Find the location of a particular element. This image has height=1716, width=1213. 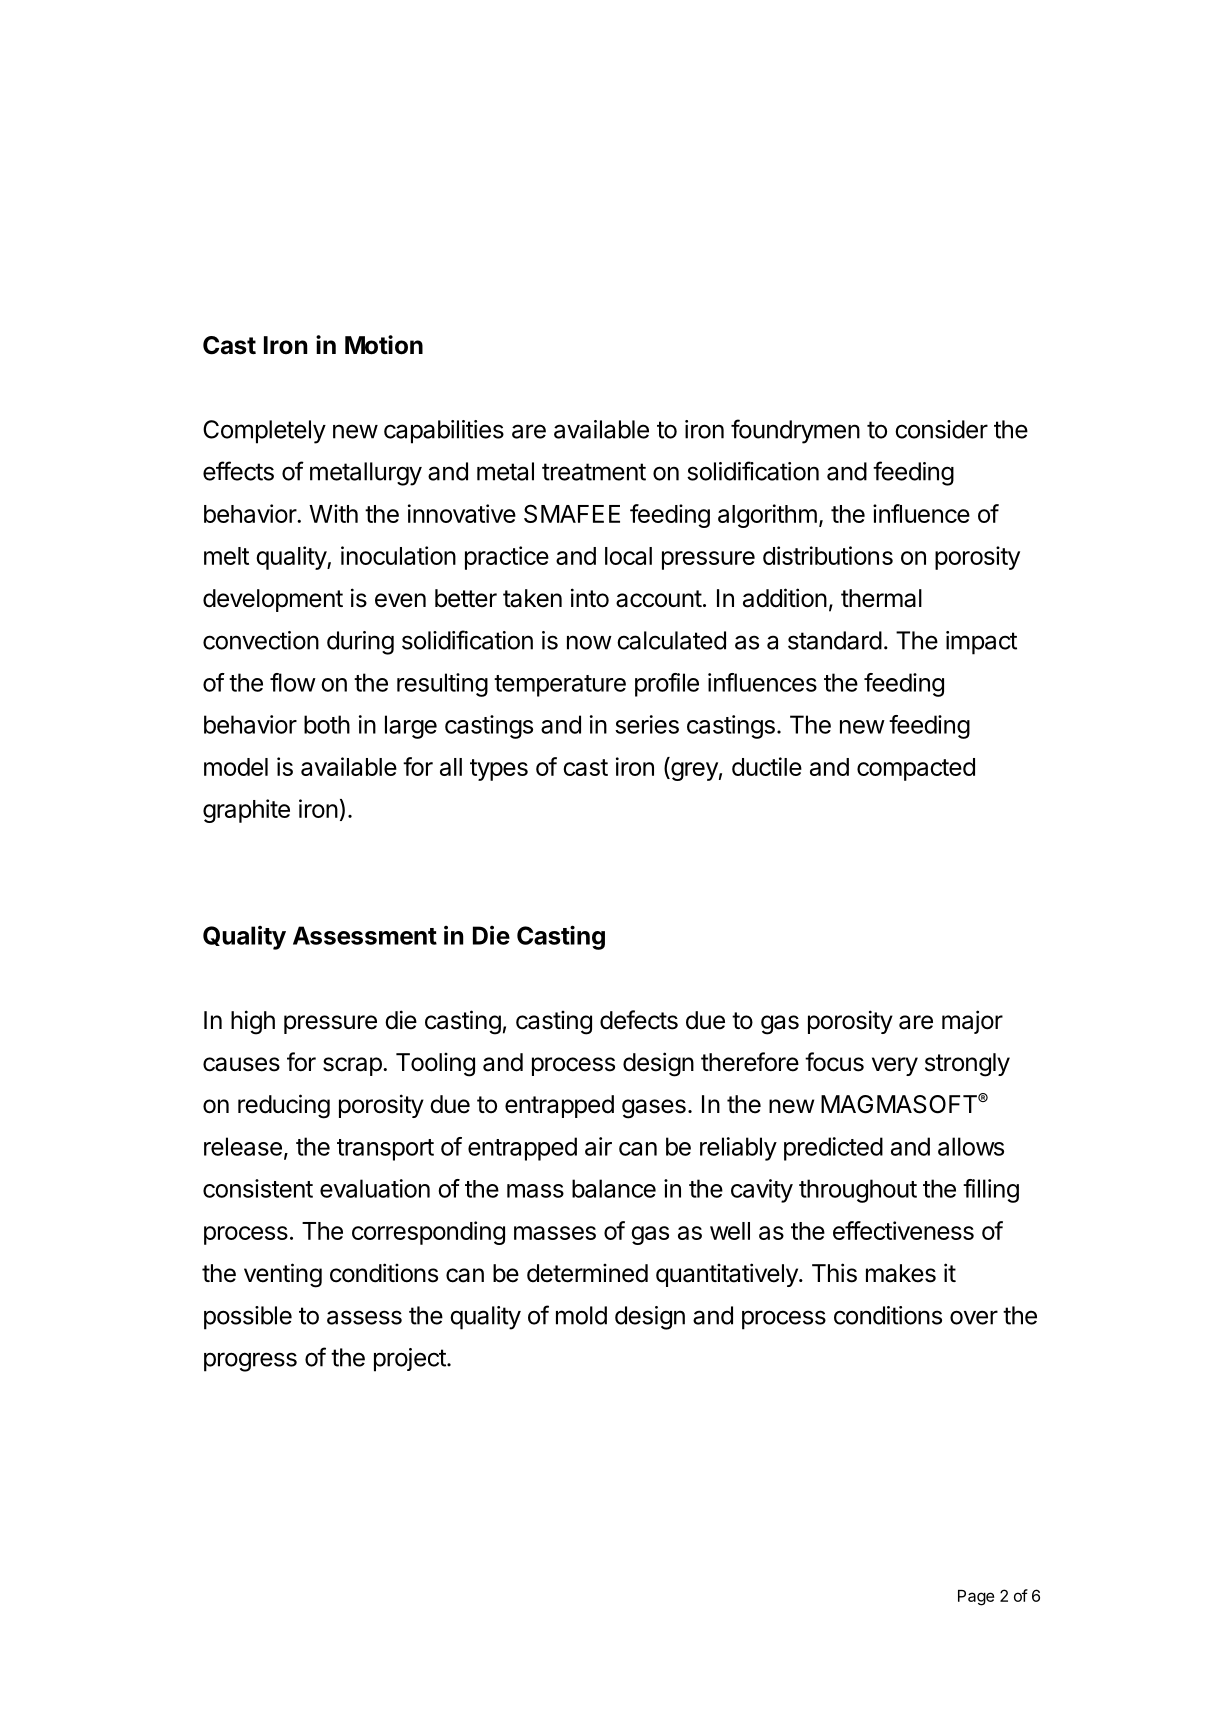

progress is located at coordinates (250, 1362).
